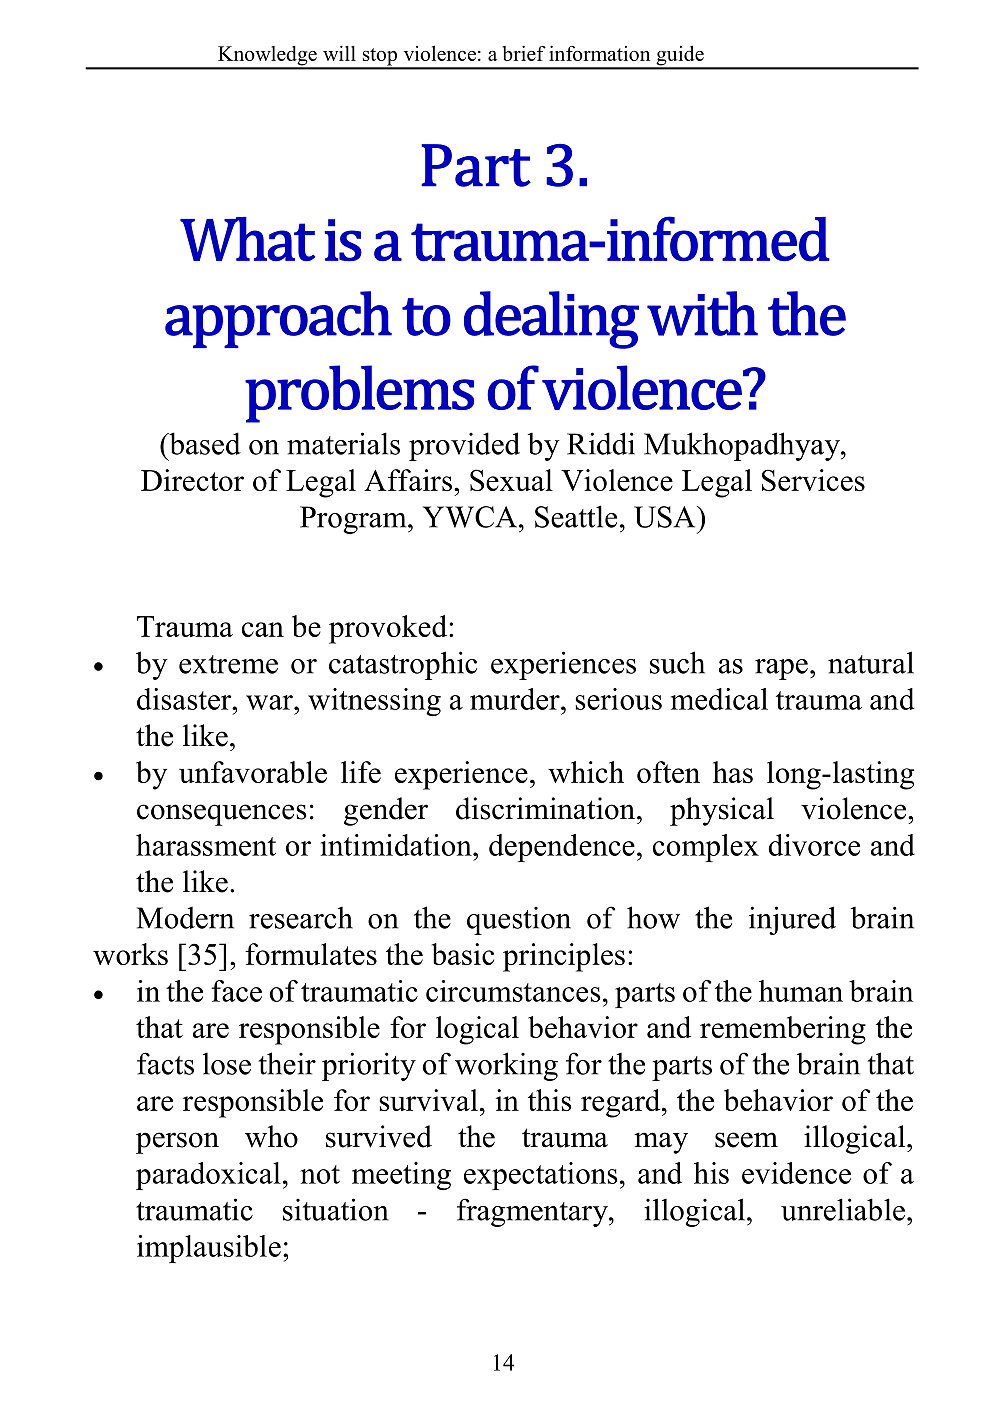 This screenshot has width=1006, height=1428. Describe the element at coordinates (209, 1249) in the screenshot. I see `implausible` at that location.
